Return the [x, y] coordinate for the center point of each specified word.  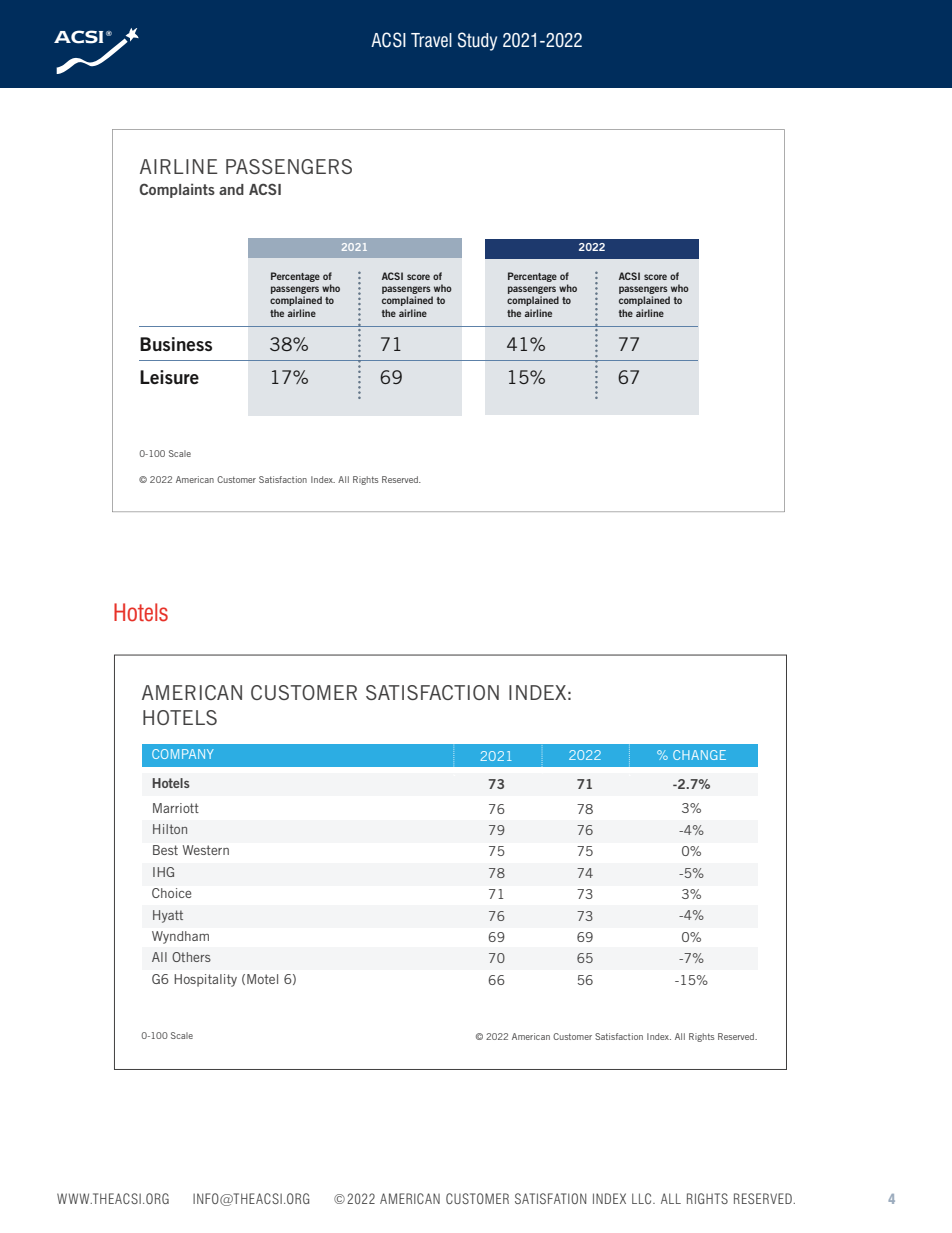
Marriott [176, 808]
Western [206, 850]
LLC [643, 1198]
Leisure [169, 377]
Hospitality [205, 980]
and [231, 189]
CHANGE [699, 755]
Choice [171, 893]
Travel [431, 40]
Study [477, 41]
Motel [262, 979]
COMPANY [183, 754]
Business [176, 344]
